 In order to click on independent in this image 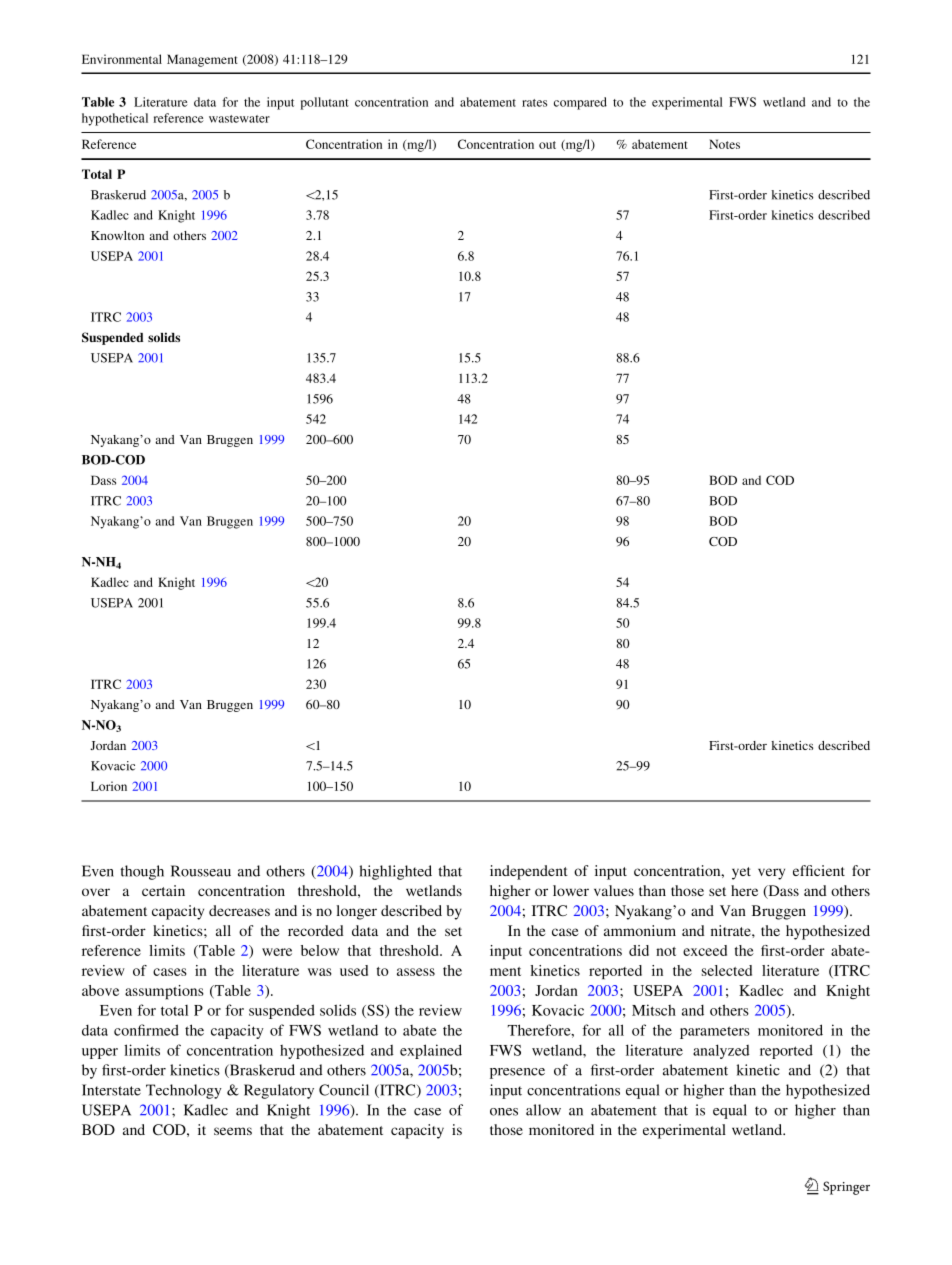, I will do `click(529, 872)`.
